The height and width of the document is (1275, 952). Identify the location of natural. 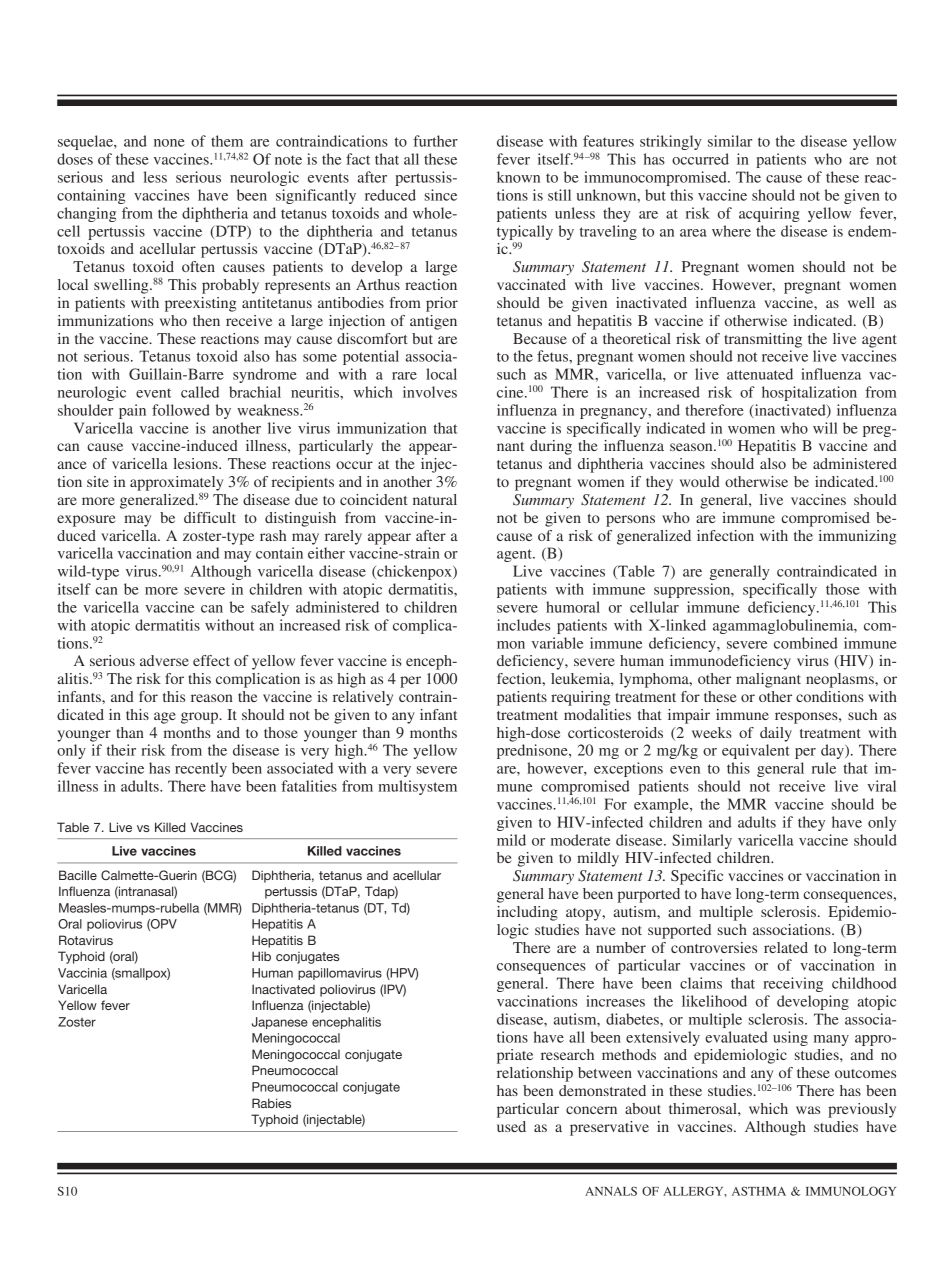
(435, 499).
